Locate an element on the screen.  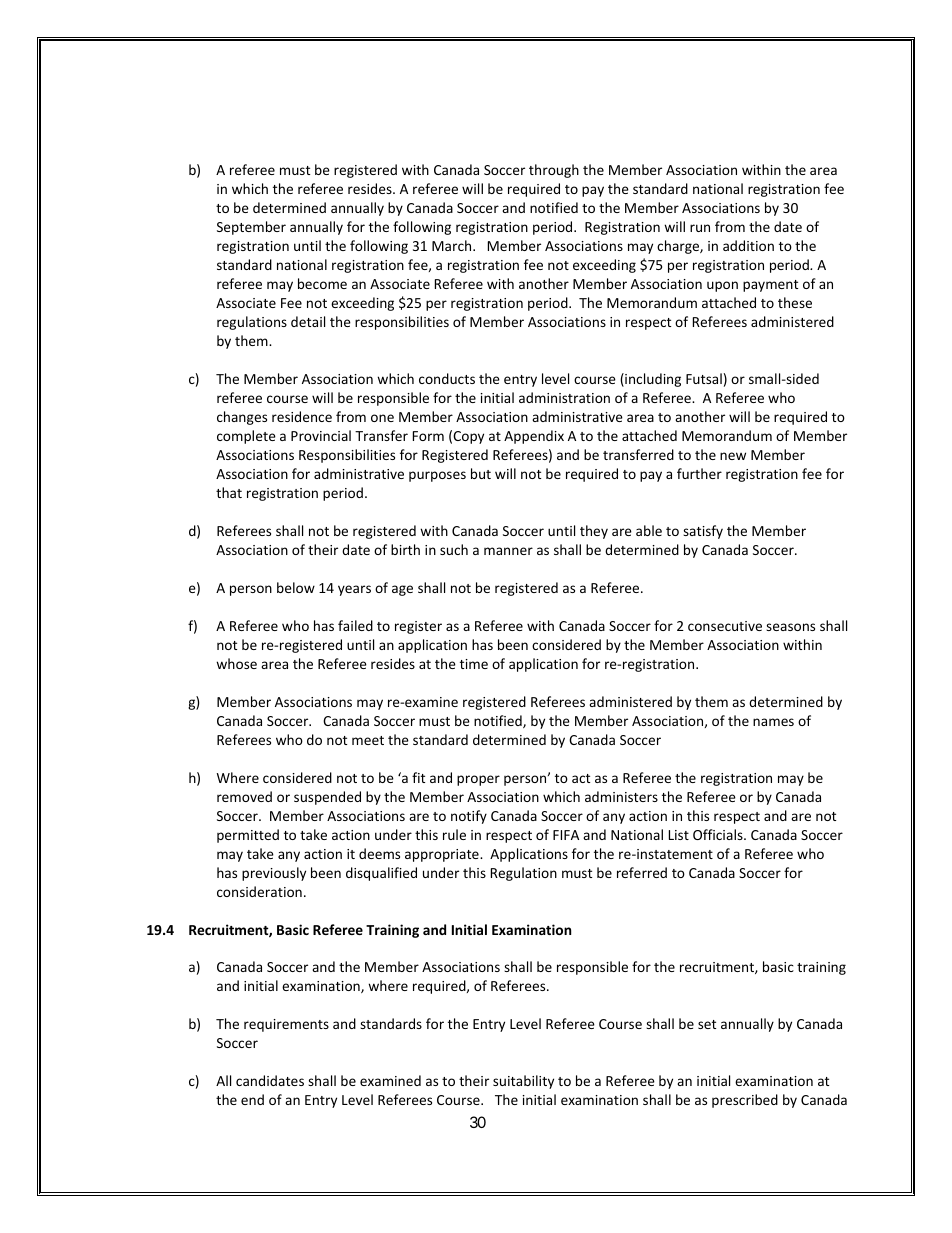
Officials is located at coordinates (719, 834).
